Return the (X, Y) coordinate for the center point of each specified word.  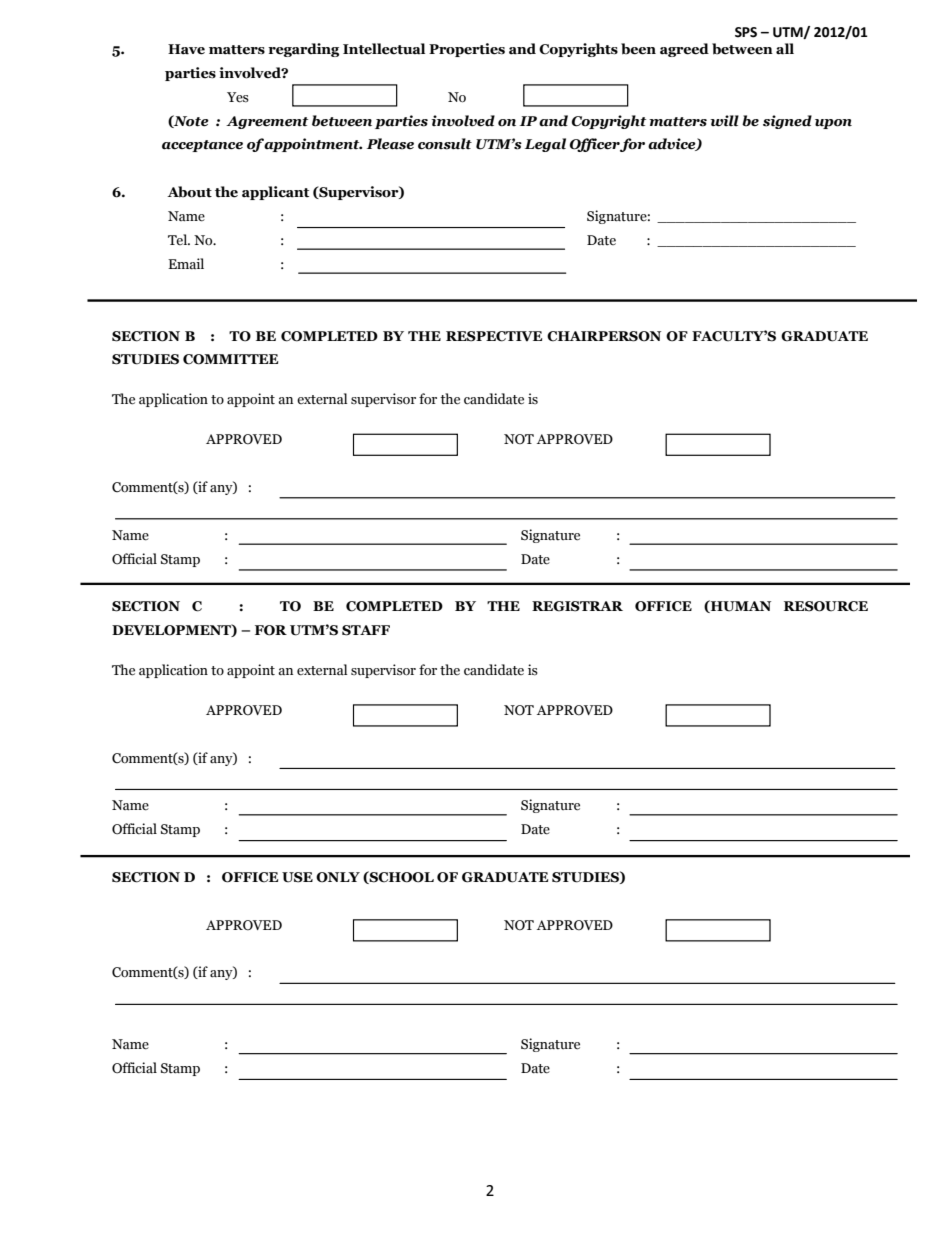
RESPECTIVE (494, 336)
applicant (275, 193)
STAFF (366, 630)
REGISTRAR (577, 606)
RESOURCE (826, 606)
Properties (467, 50)
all (785, 49)
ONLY (338, 877)
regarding (303, 50)
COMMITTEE (230, 359)
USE (297, 877)
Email (186, 263)
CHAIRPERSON (604, 336)
